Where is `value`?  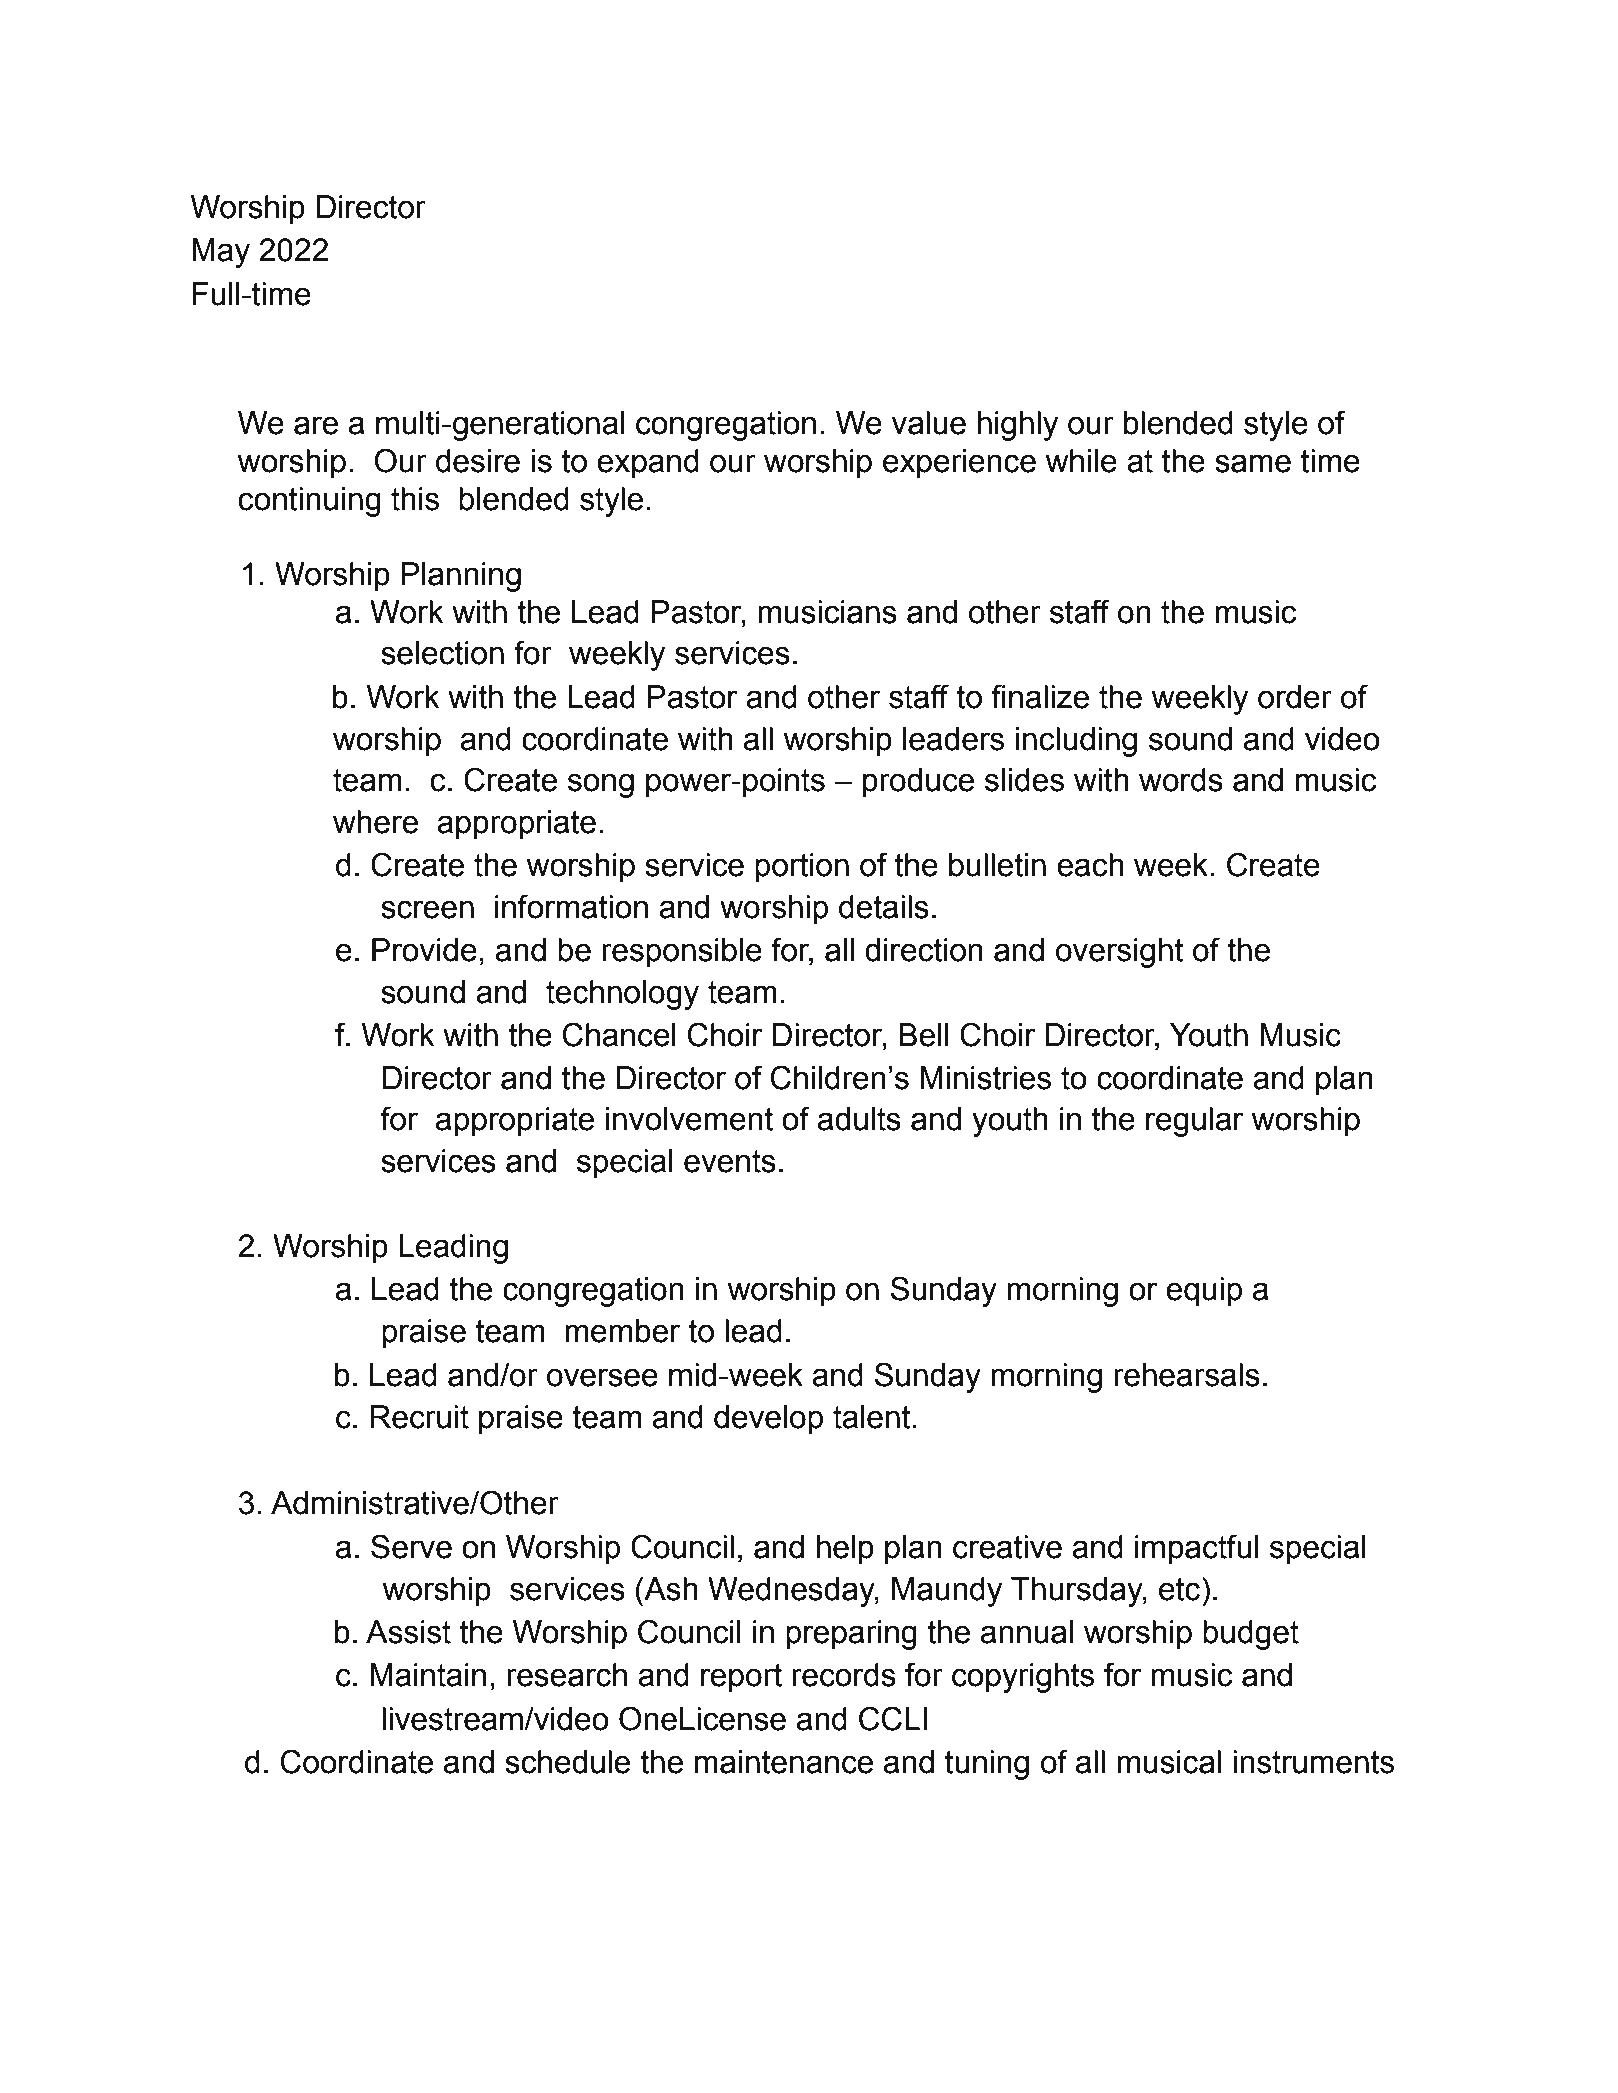 value is located at coordinates (929, 423).
